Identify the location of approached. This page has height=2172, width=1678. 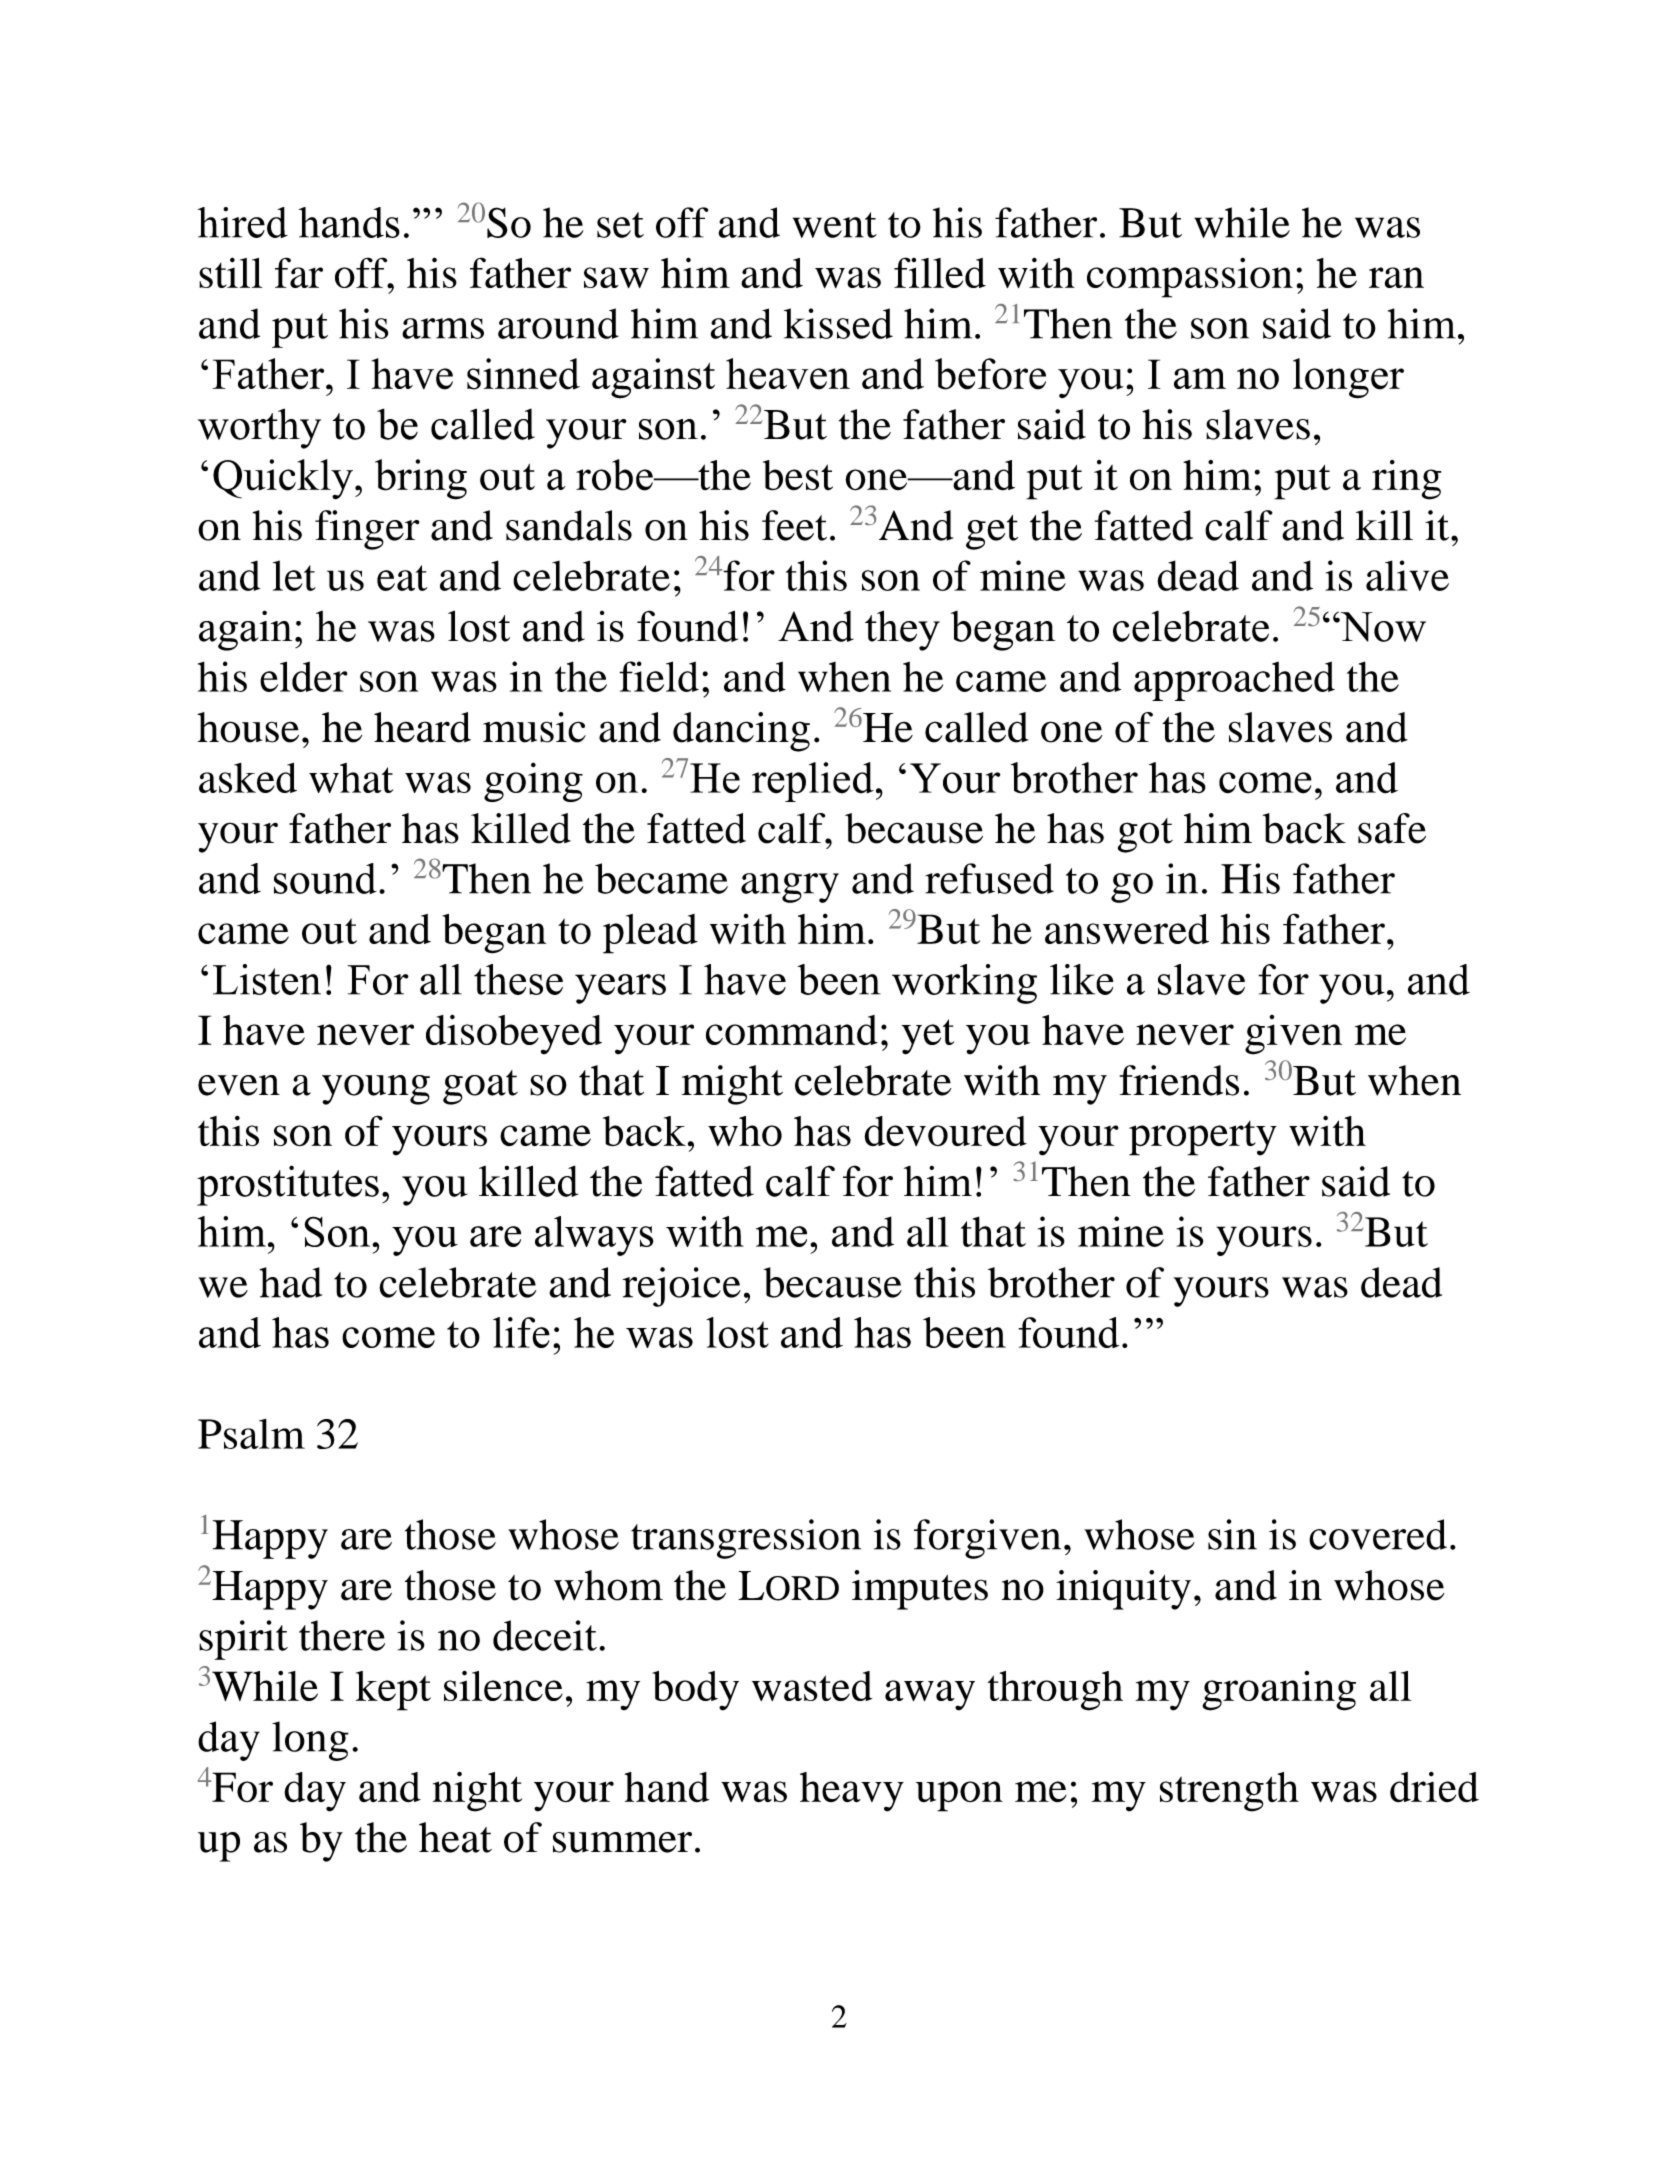
(1234, 681).
